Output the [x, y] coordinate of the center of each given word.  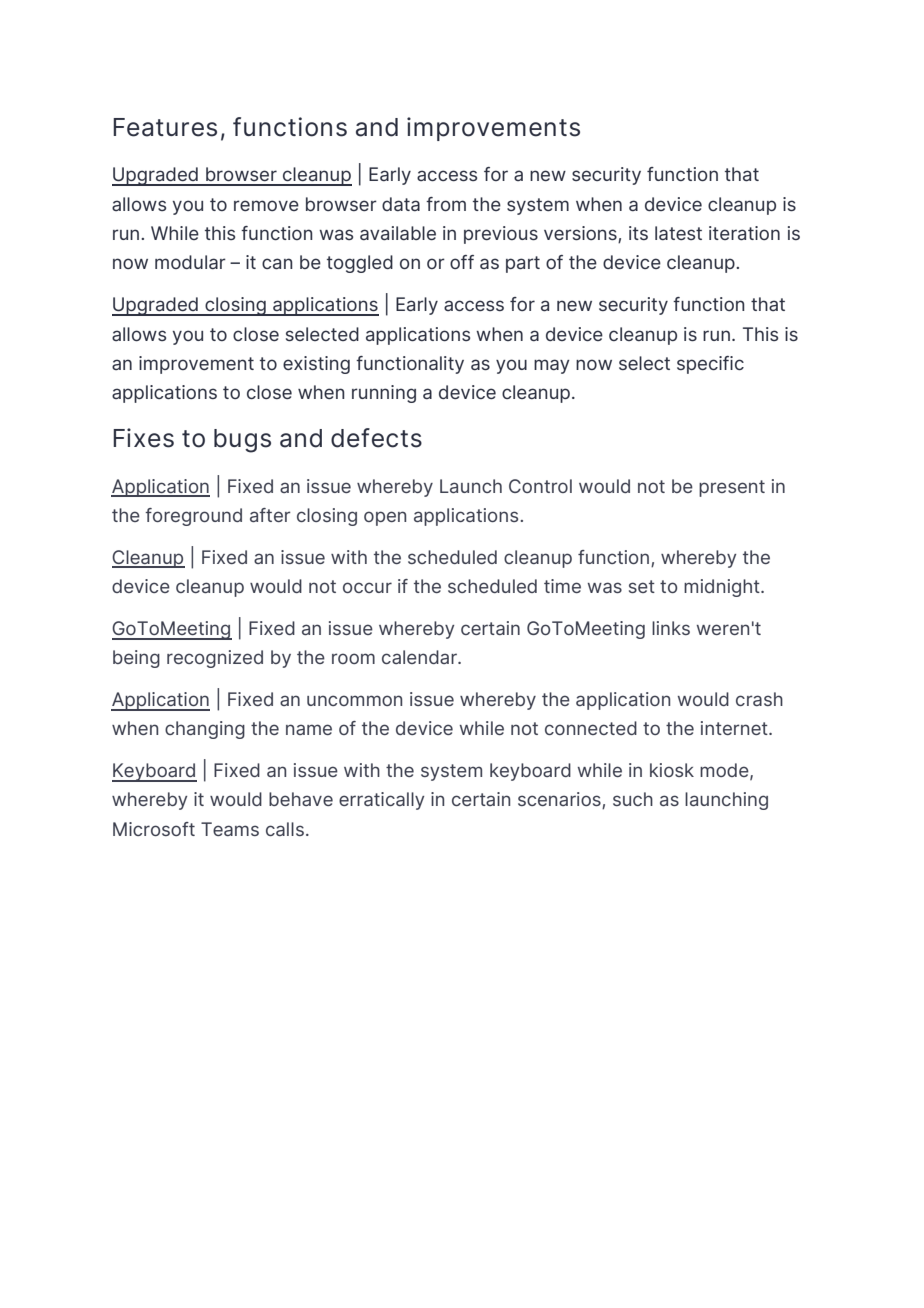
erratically [381, 801]
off [462, 262]
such [633, 799]
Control [540, 486]
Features [165, 127]
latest [678, 233]
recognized [215, 659]
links [671, 628]
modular [190, 262]
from [446, 204]
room [353, 658]
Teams [230, 829]
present [732, 488]
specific [710, 365]
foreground [193, 517]
